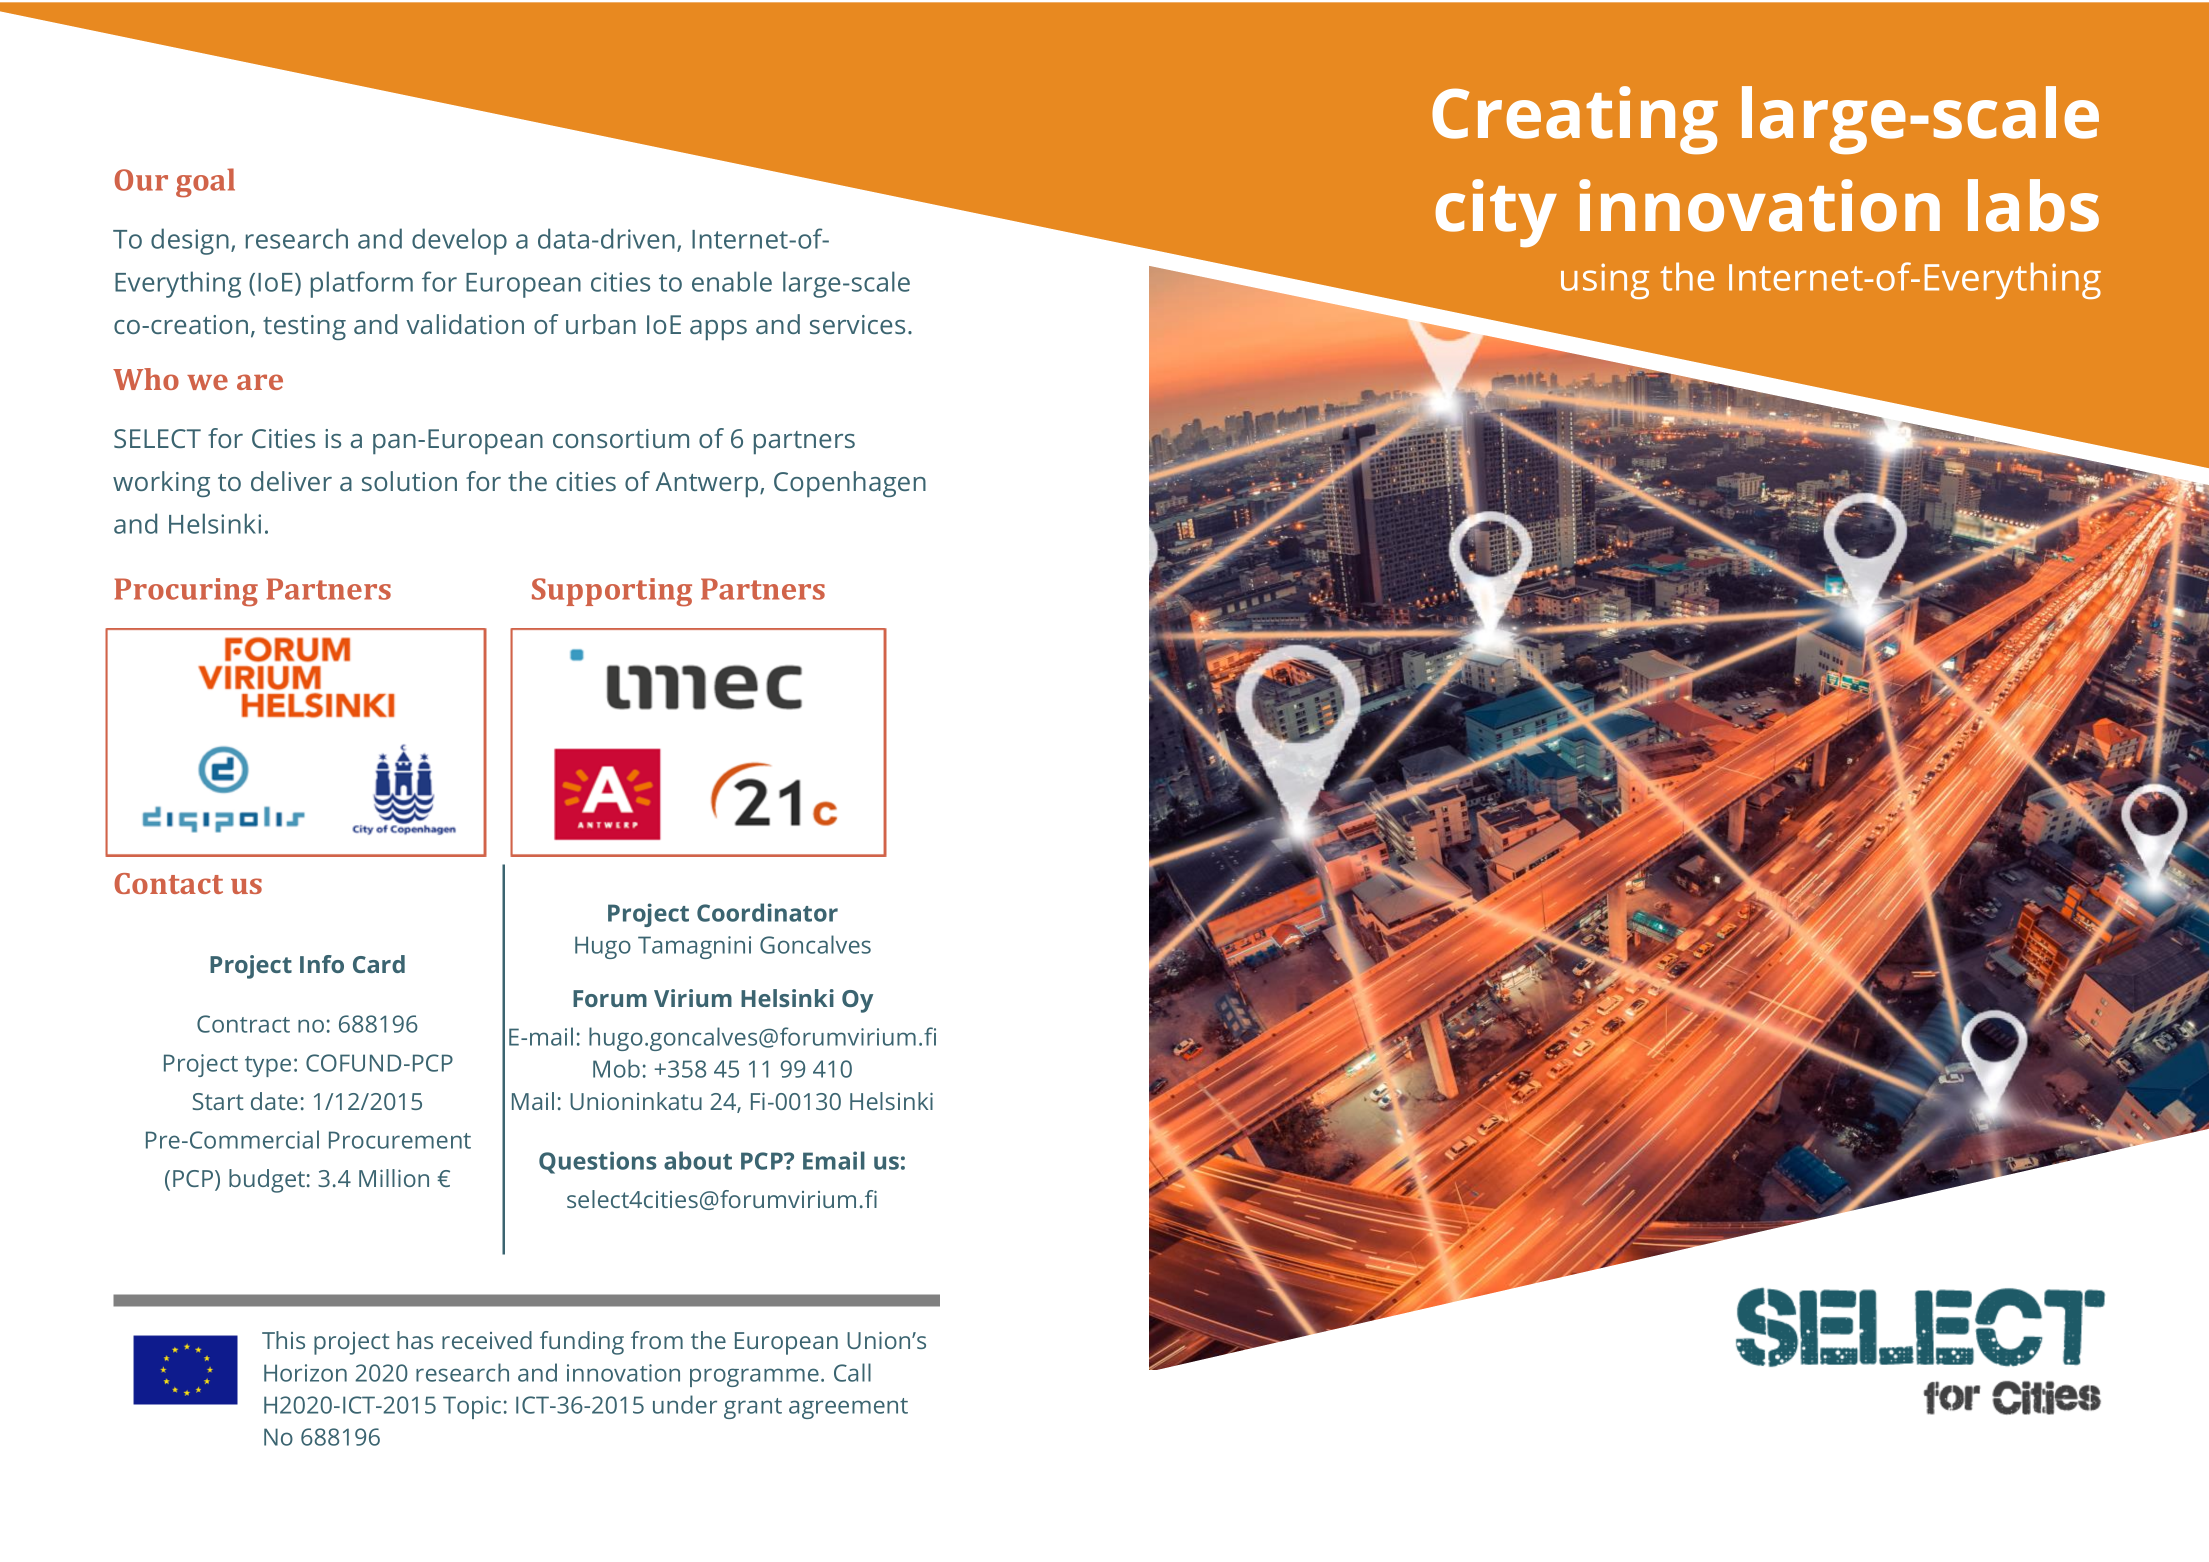 Image resolution: width=2209 pixels, height=1562 pixels. What do you see at coordinates (186, 592) in the page?
I see `Procuring` at bounding box center [186, 592].
